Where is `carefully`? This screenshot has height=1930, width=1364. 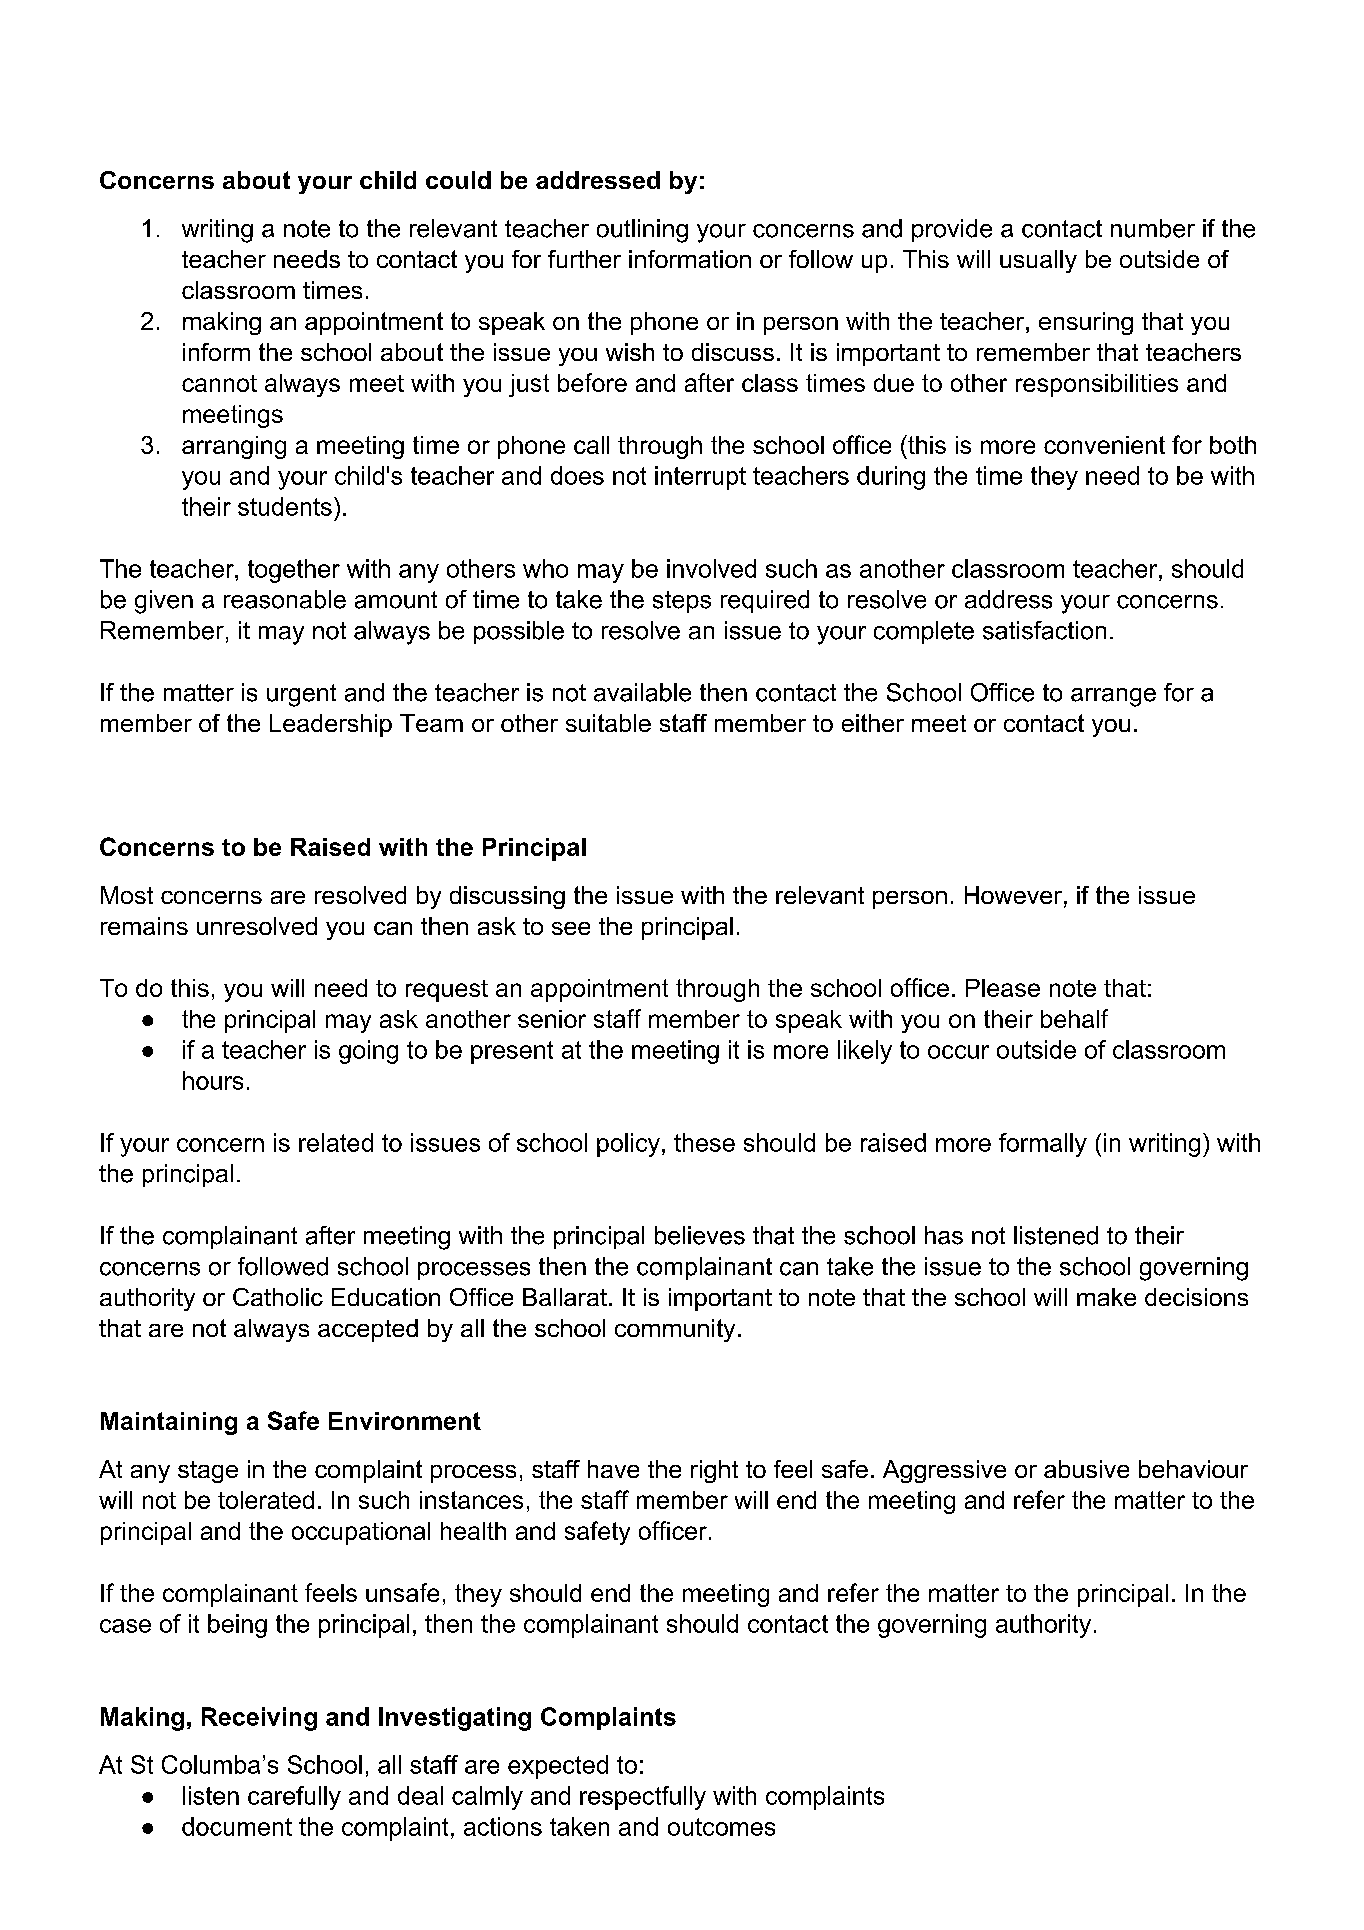
carefully is located at coordinates (294, 1798).
